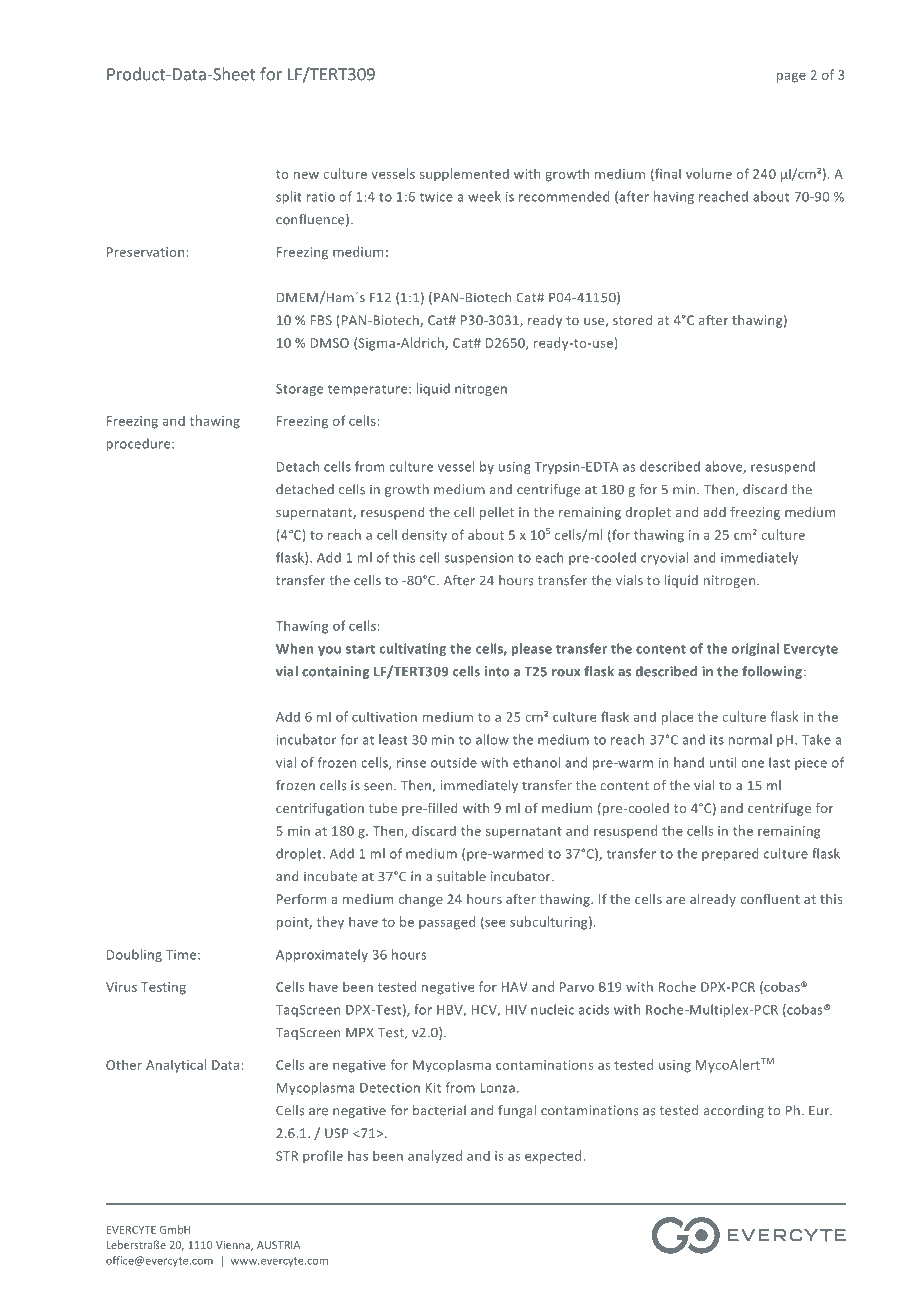  Describe the element at coordinates (464, 175) in the image. I see `supplemented` at that location.
